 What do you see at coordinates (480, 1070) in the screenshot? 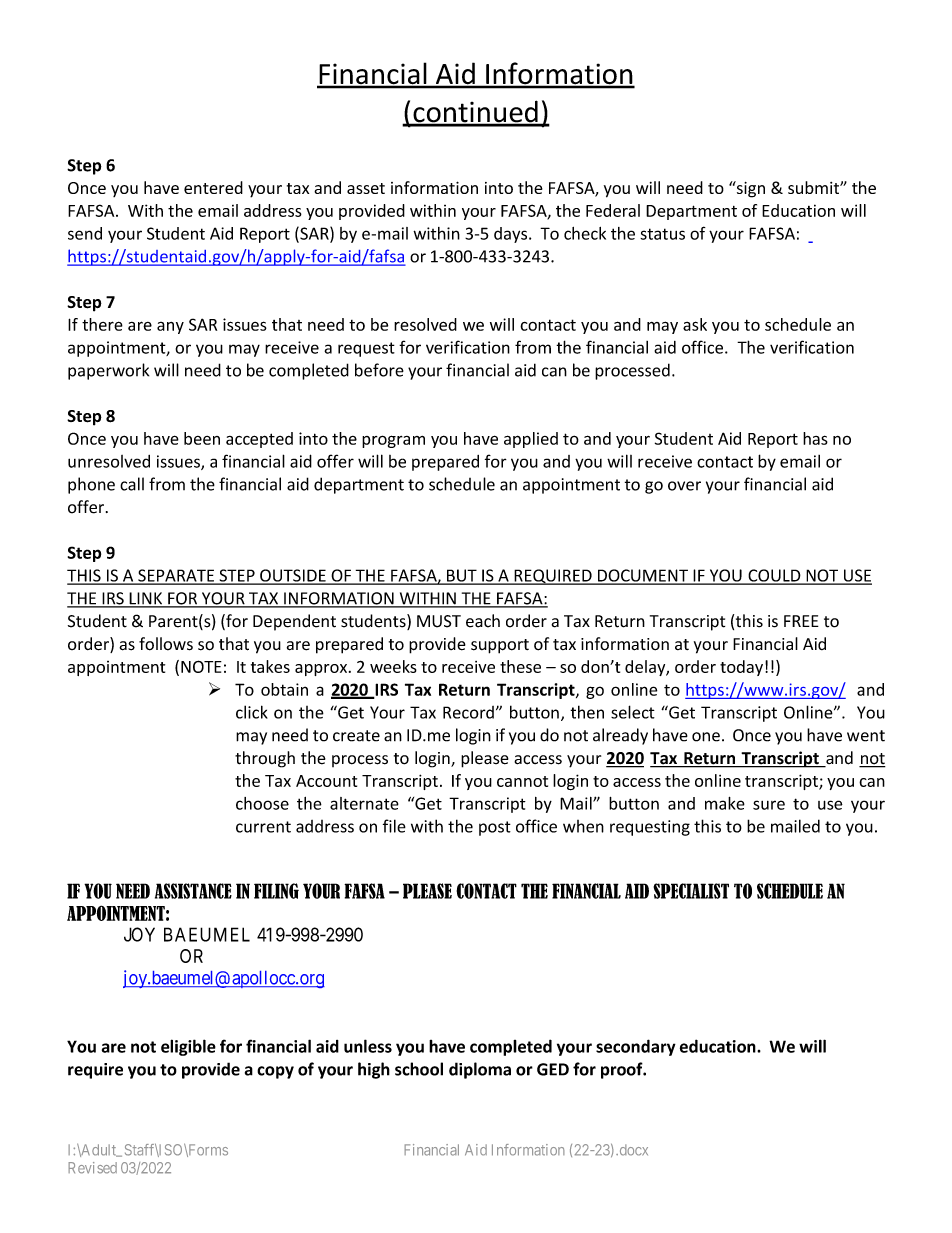
I see `diploma` at bounding box center [480, 1070].
